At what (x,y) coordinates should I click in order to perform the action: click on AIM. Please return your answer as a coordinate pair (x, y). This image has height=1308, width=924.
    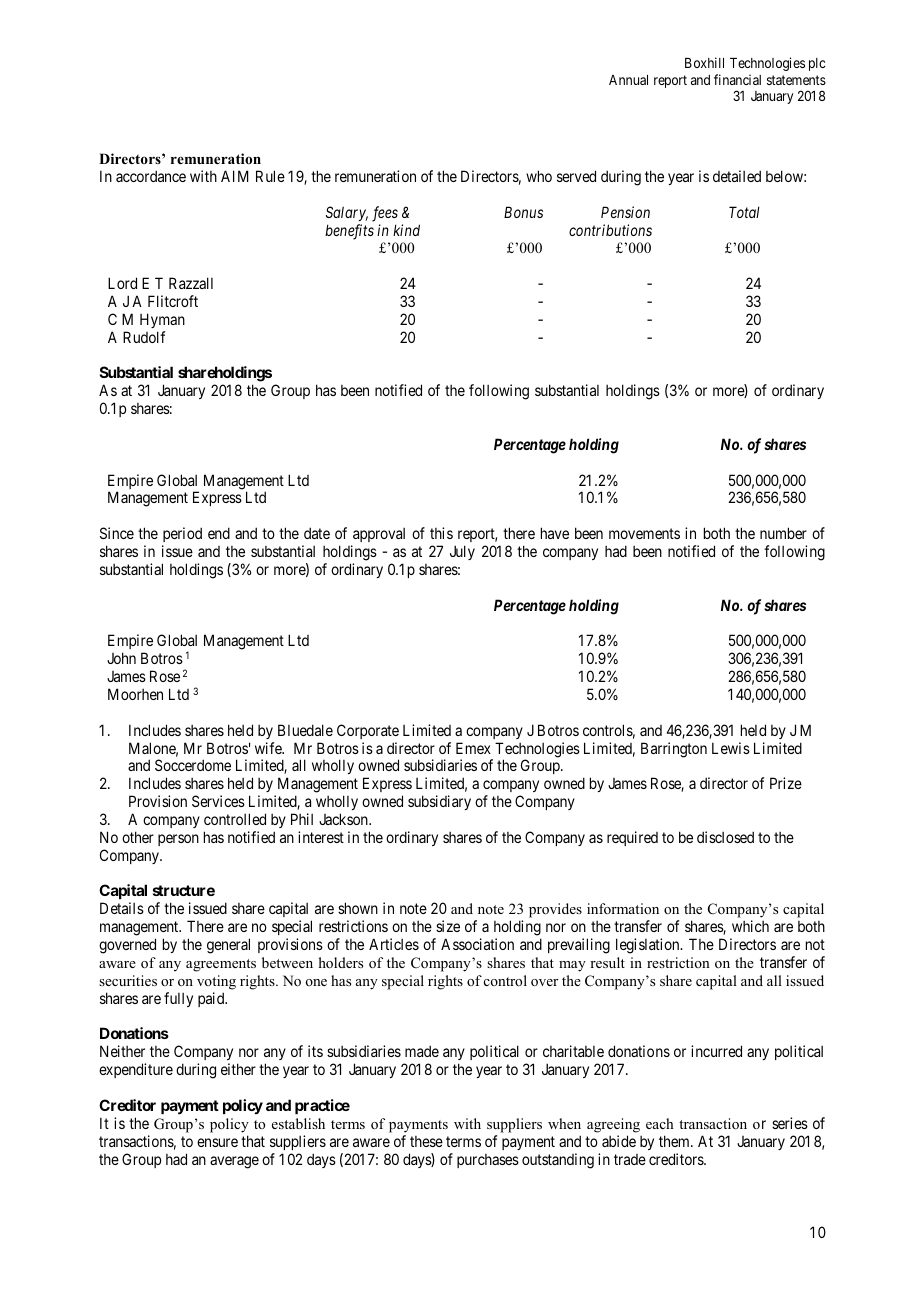
    Looking at the image, I should click on (235, 176).
